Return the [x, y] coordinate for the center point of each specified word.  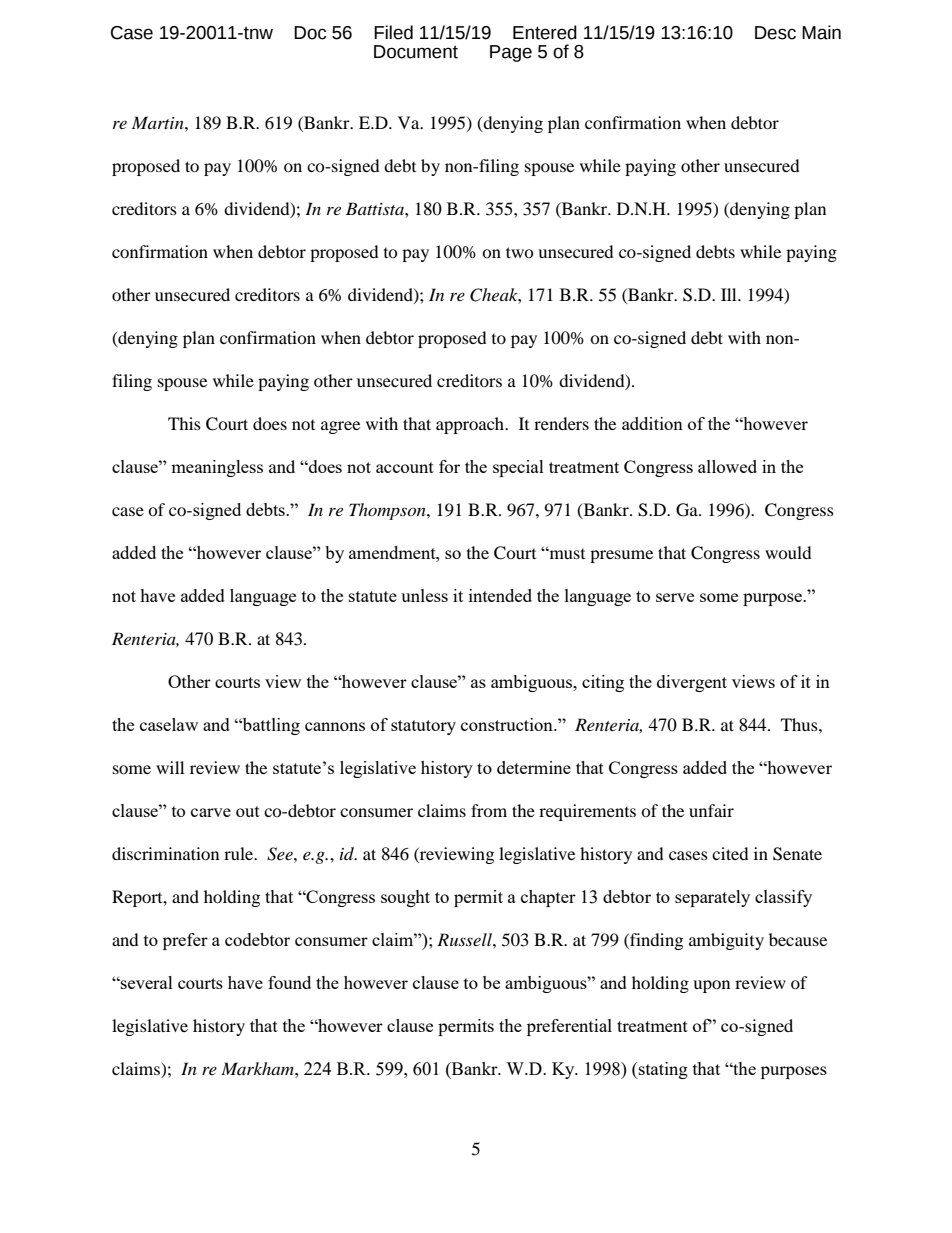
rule [240, 853]
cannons [335, 726]
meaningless [217, 468]
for [449, 466]
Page [511, 53]
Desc [775, 33]
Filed [393, 32]
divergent [692, 683]
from [489, 810]
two [520, 252]
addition [652, 423]
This [184, 423]
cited [730, 853]
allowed [727, 466]
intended [500, 595]
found [289, 982]
